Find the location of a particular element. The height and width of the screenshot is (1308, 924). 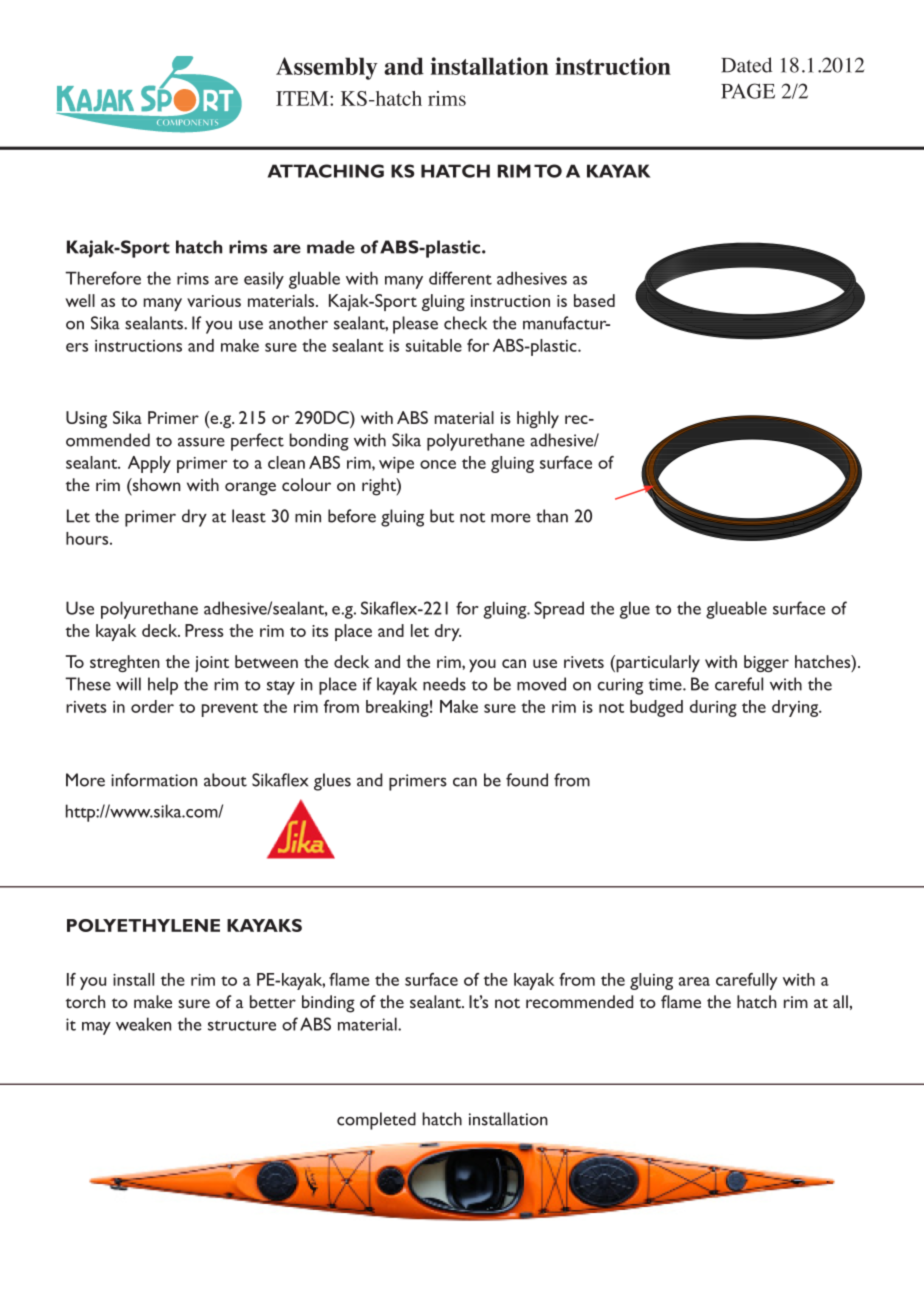

during is located at coordinates (713, 708).
